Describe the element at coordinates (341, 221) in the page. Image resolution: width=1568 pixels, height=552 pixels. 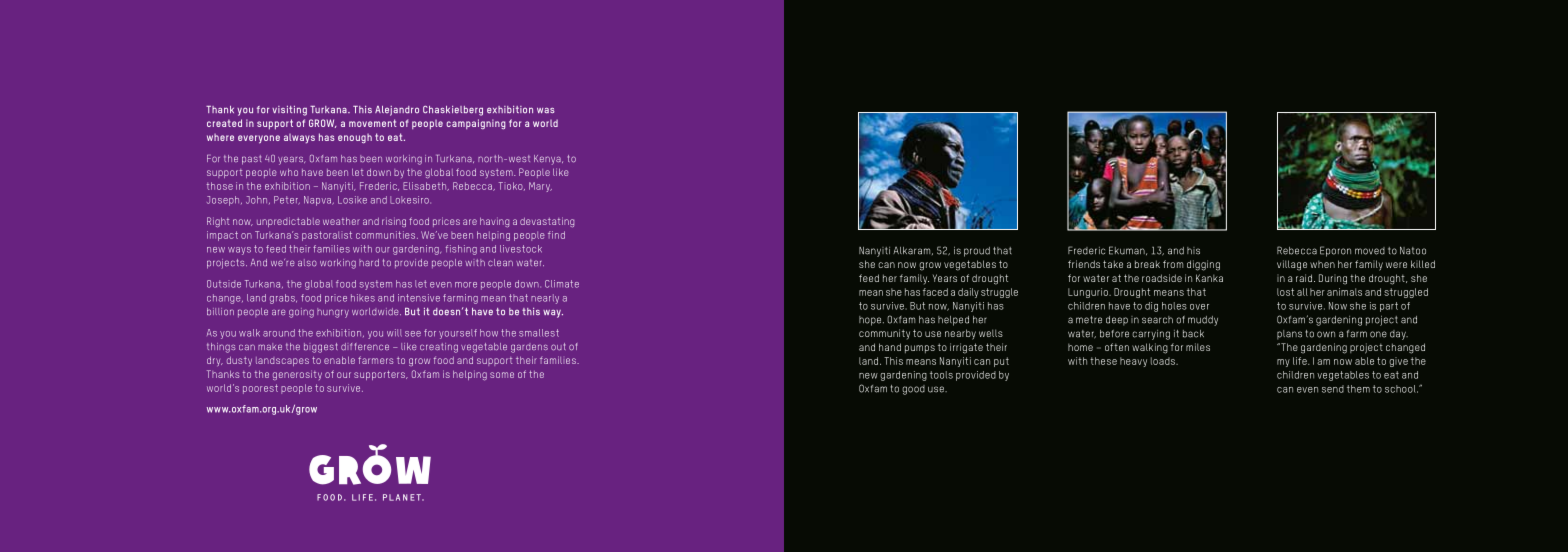
I see `weather` at that location.
